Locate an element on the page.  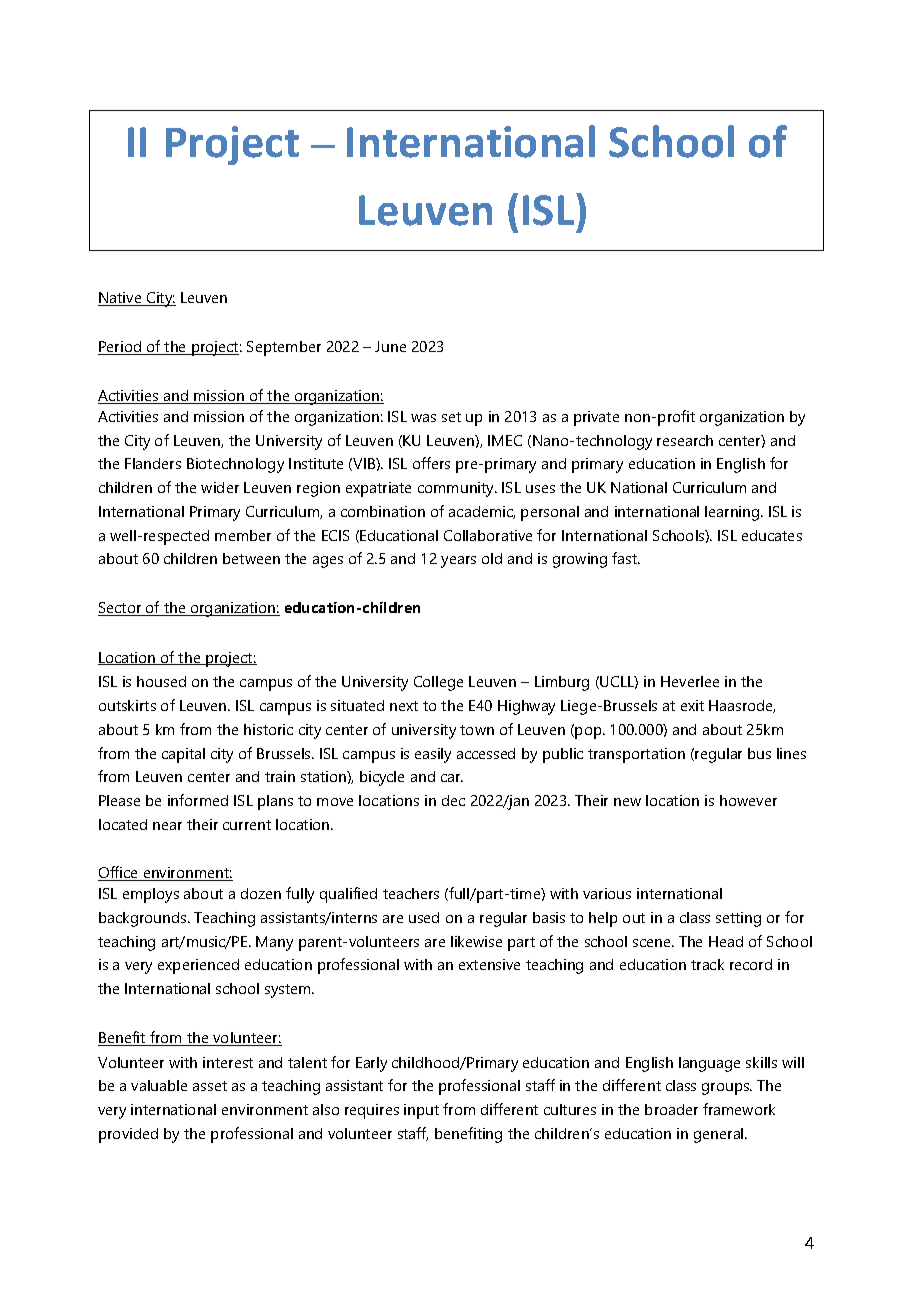
College is located at coordinates (438, 683).
